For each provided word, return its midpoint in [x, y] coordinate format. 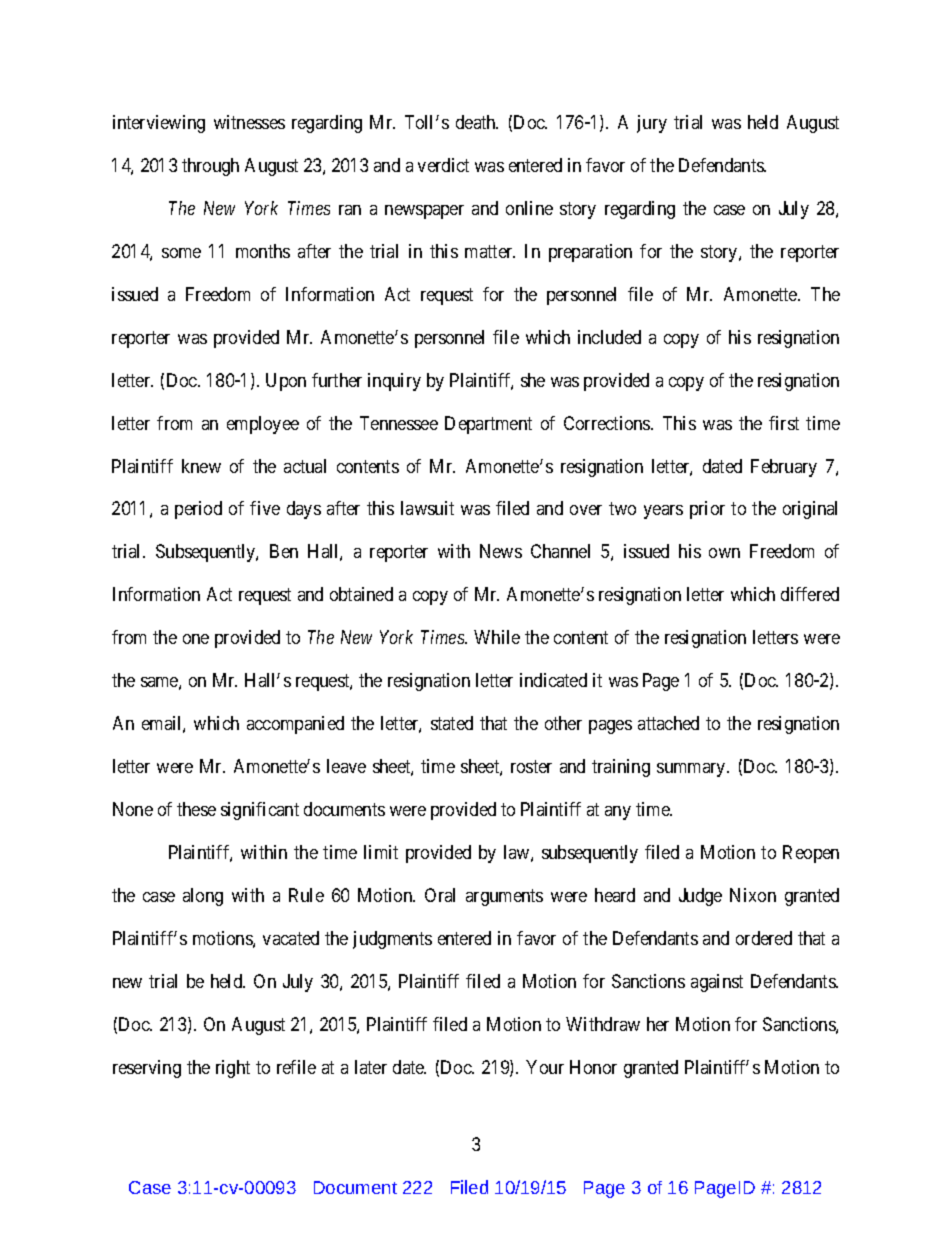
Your [545, 1067]
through [210, 167]
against [717, 983]
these [196, 809]
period [198, 510]
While [497, 637]
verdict [443, 165]
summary [692, 770]
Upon [286, 382]
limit [381, 852]
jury [652, 124]
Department [488, 425]
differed [810, 594]
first [784, 423]
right [233, 1069]
